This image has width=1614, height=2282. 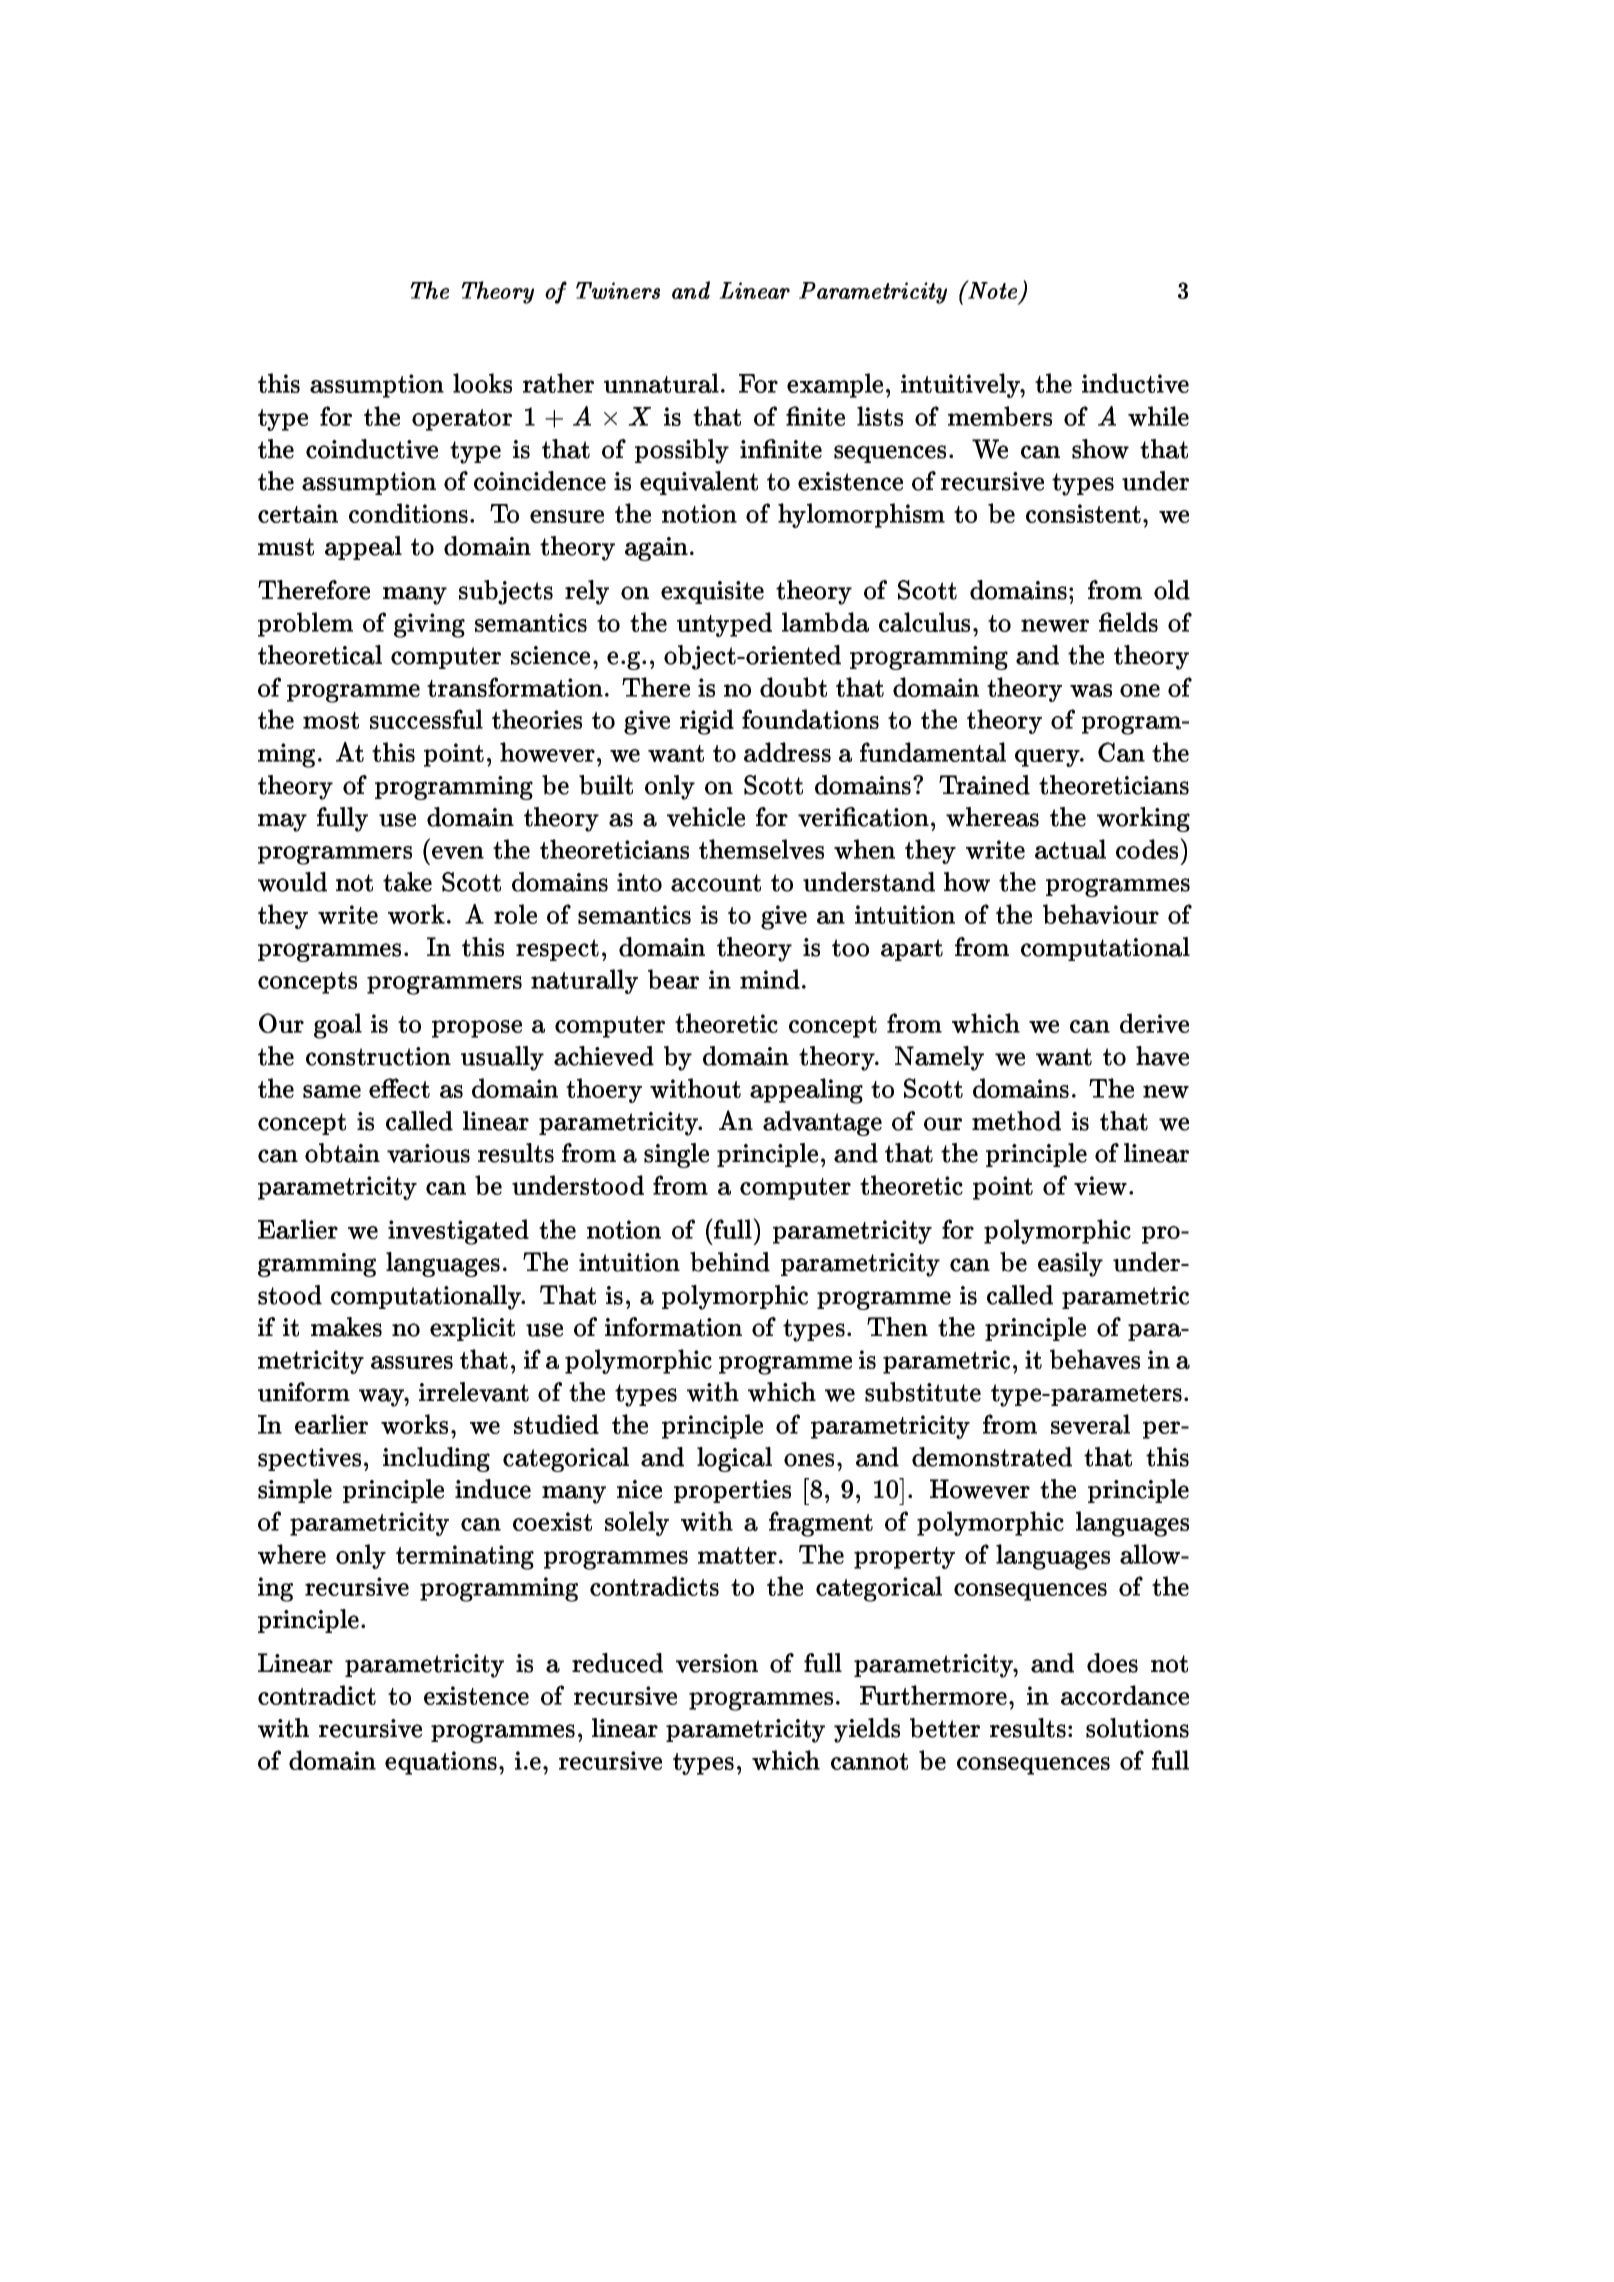 I want to click on version, so click(x=717, y=1663).
